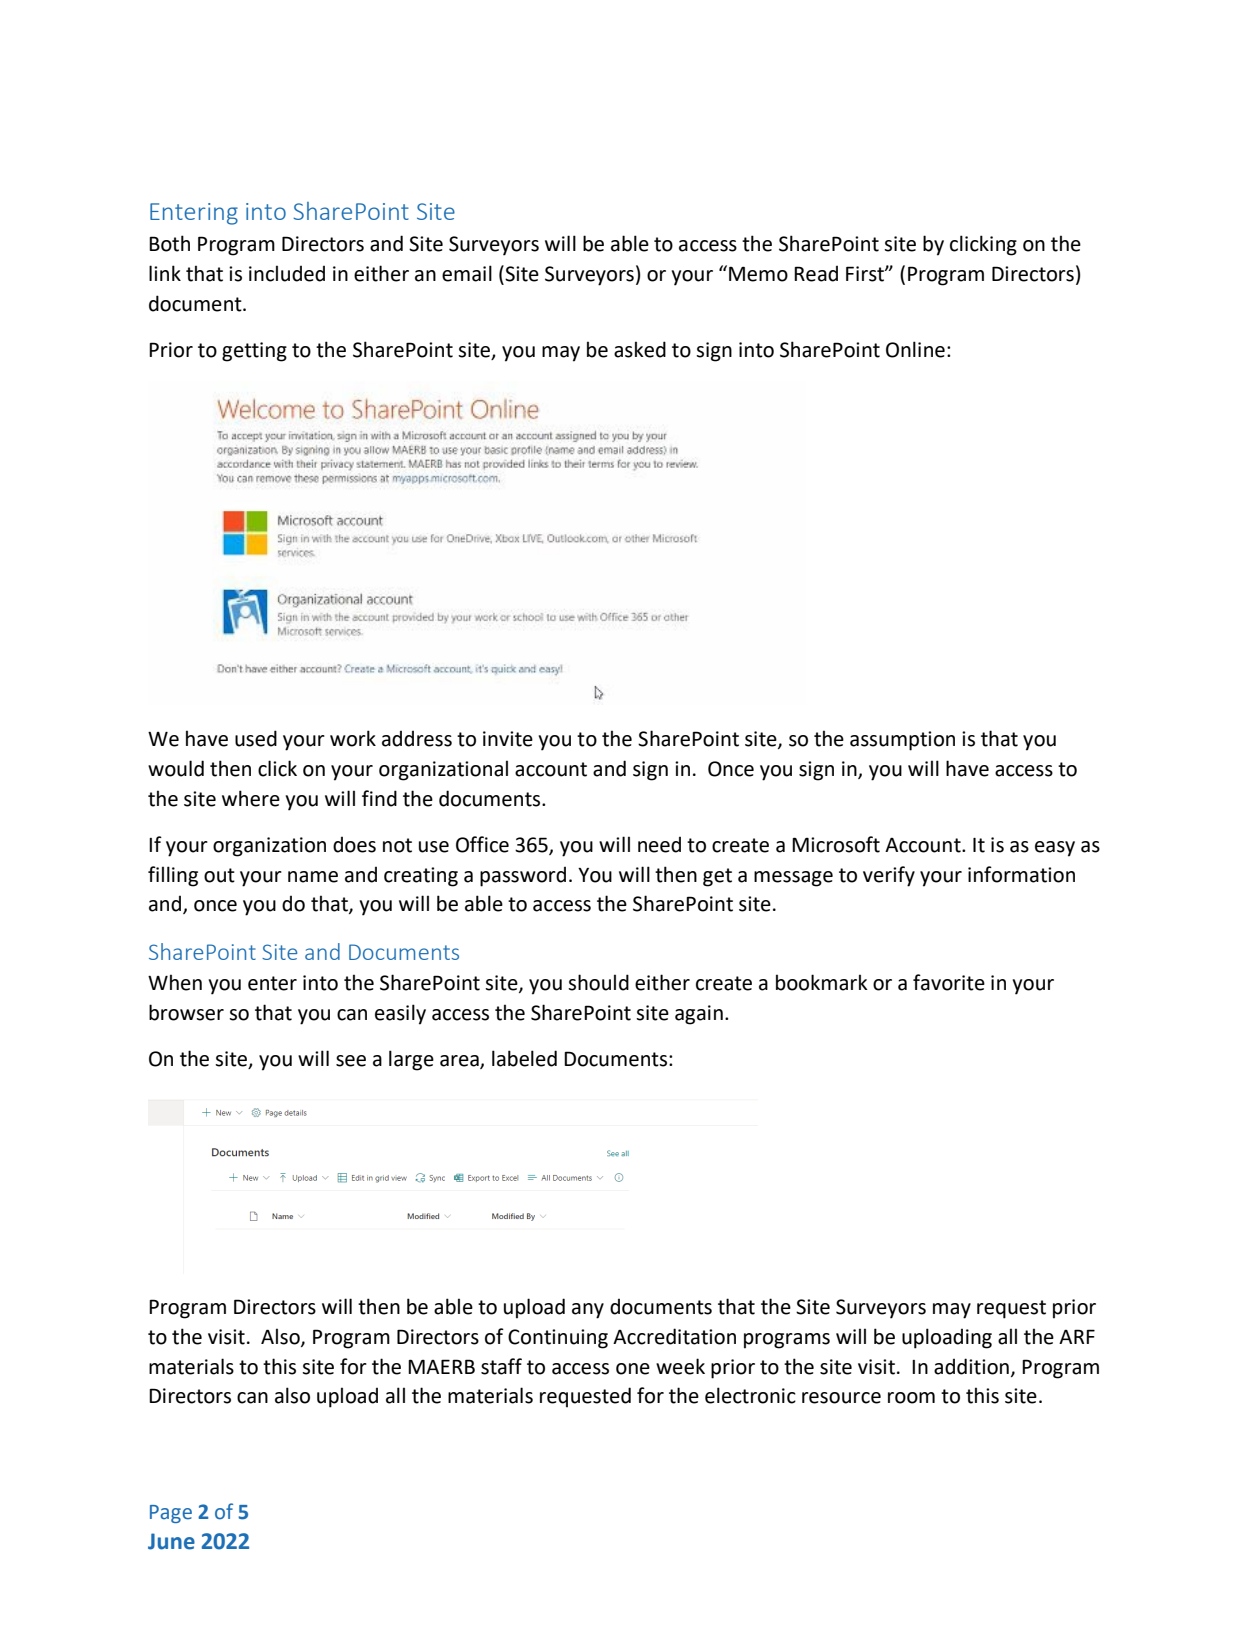 The height and width of the screenshot is (1629, 1259). What do you see at coordinates (659, 845) in the screenshot?
I see `need` at bounding box center [659, 845].
